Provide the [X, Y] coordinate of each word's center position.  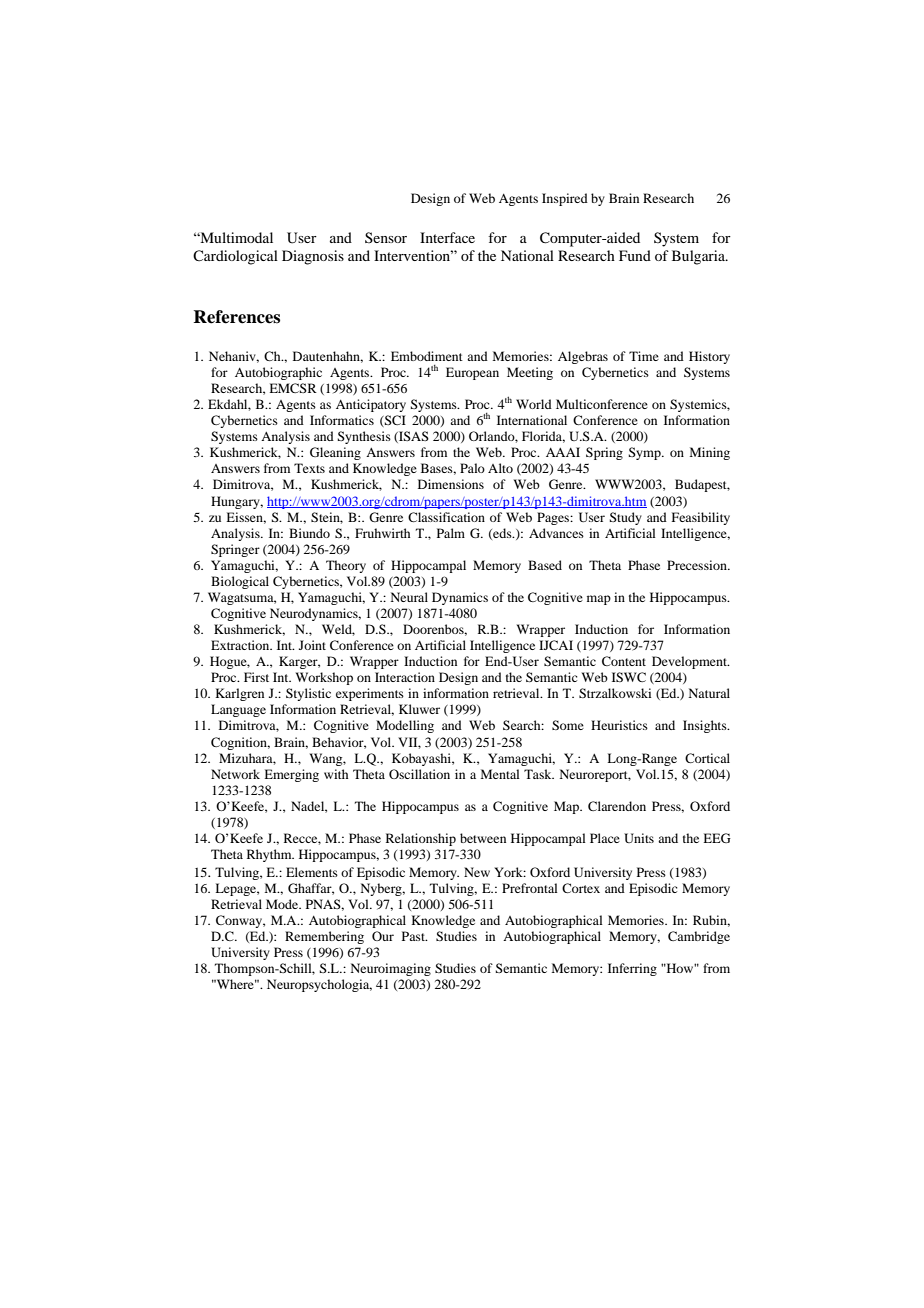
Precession [698, 565]
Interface [447, 237]
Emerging [291, 775]
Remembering [324, 937]
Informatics [342, 420]
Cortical [707, 758]
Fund [635, 255]
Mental [500, 774]
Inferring [632, 969]
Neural [409, 597]
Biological [240, 582]
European [472, 373]
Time [644, 356]
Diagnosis [313, 257]
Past [414, 936]
